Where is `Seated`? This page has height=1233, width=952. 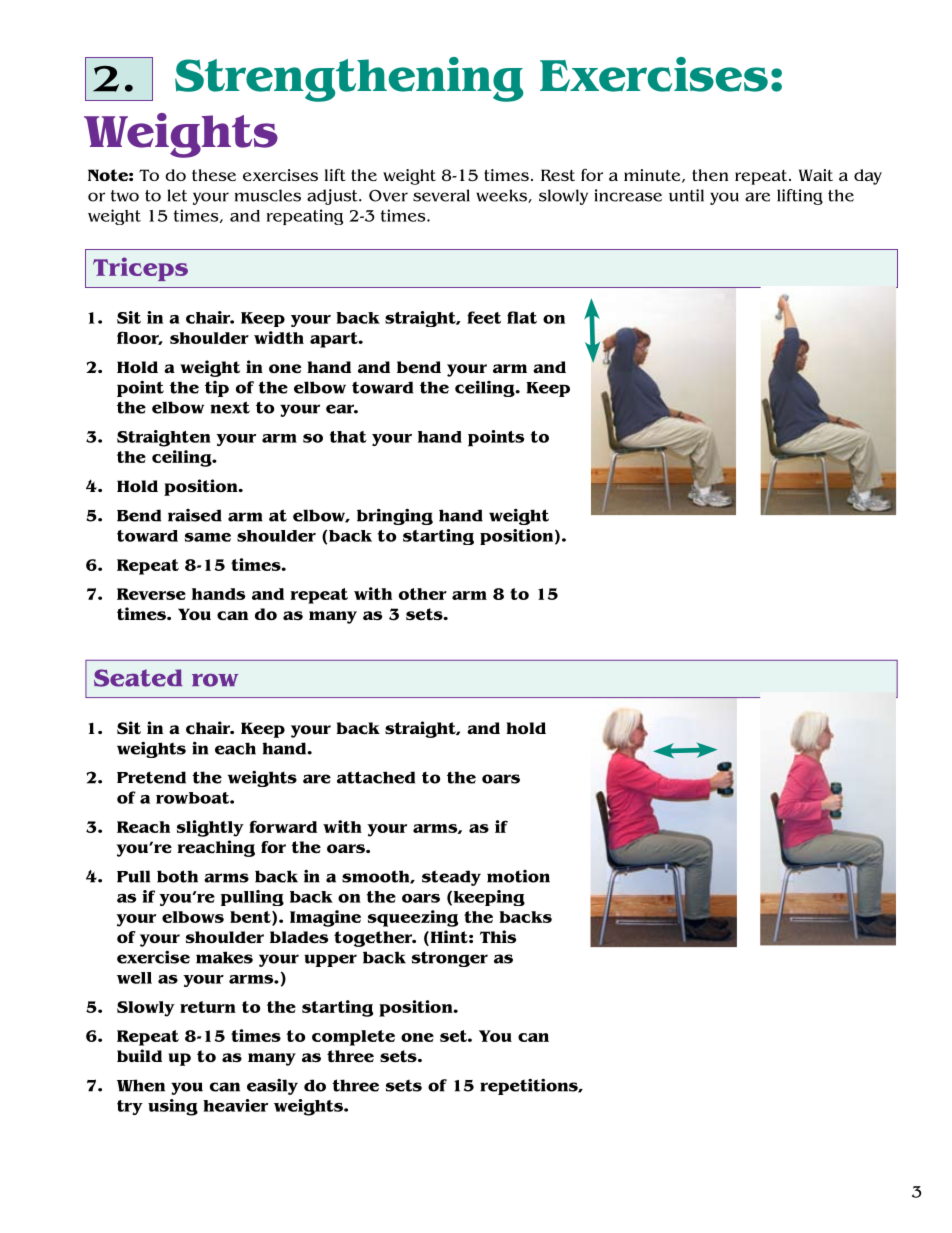 Seated is located at coordinates (138, 678).
